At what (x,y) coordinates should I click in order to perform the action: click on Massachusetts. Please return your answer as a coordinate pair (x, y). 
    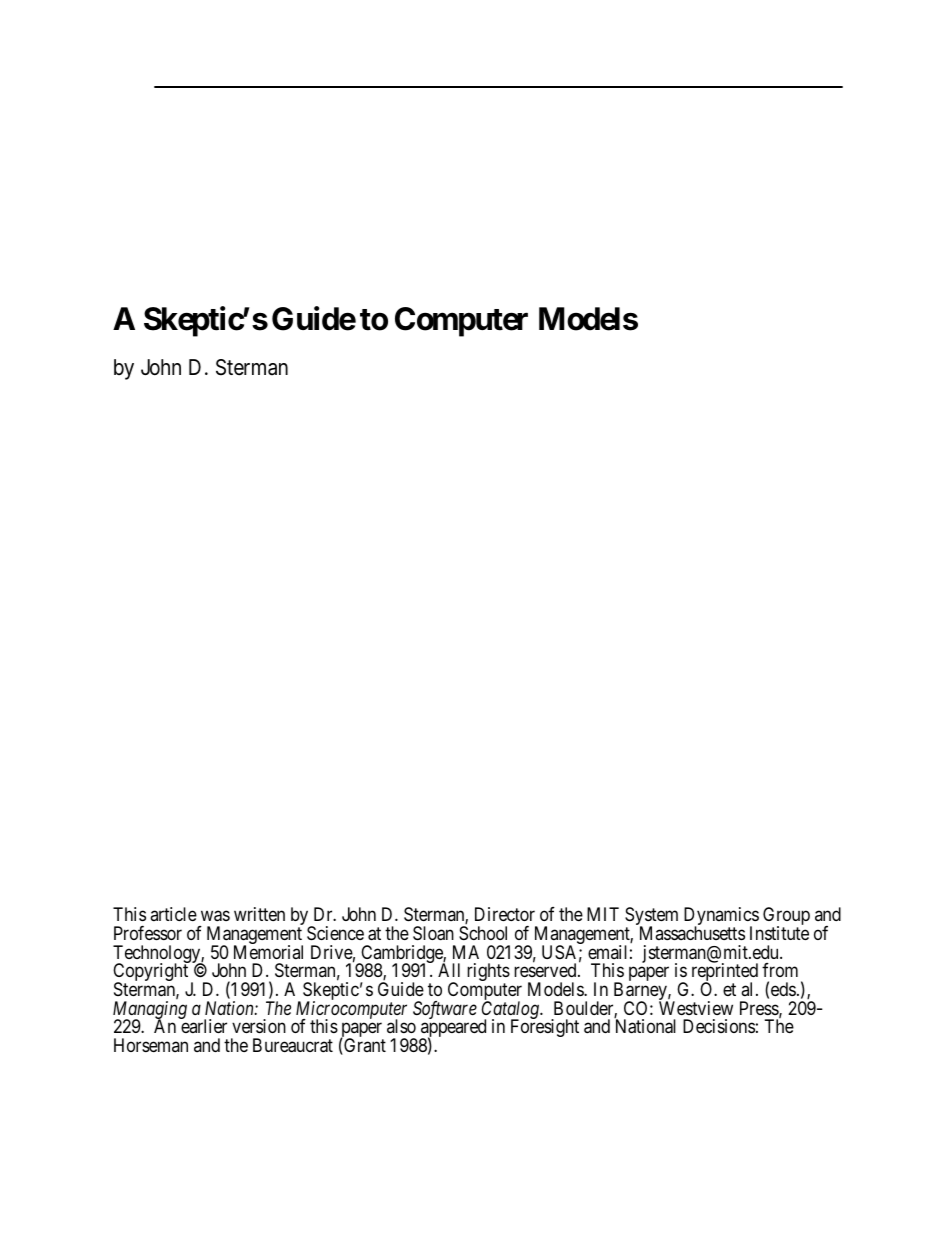
    Looking at the image, I should click on (692, 933).
